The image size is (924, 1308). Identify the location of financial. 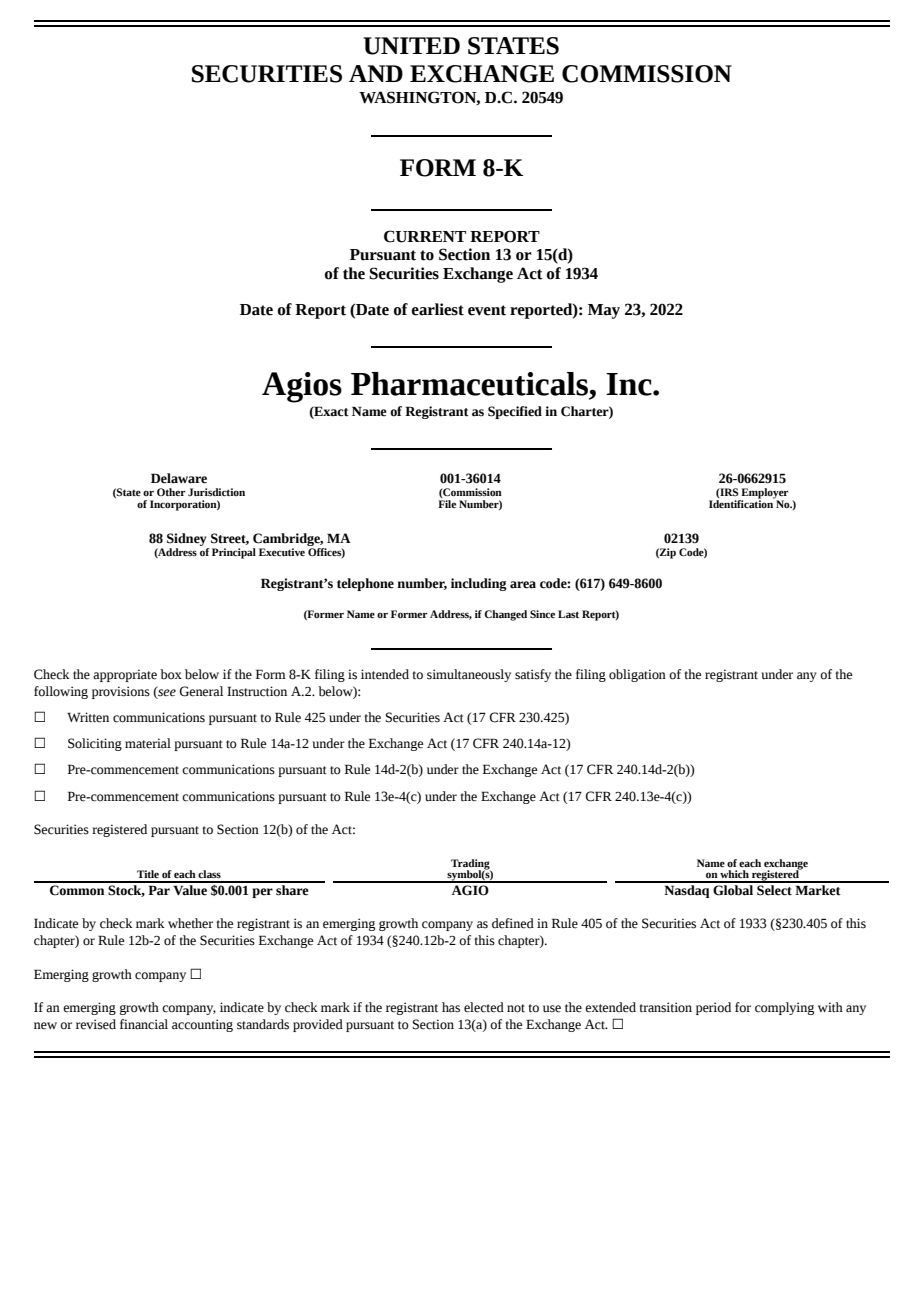
(144, 1024).
